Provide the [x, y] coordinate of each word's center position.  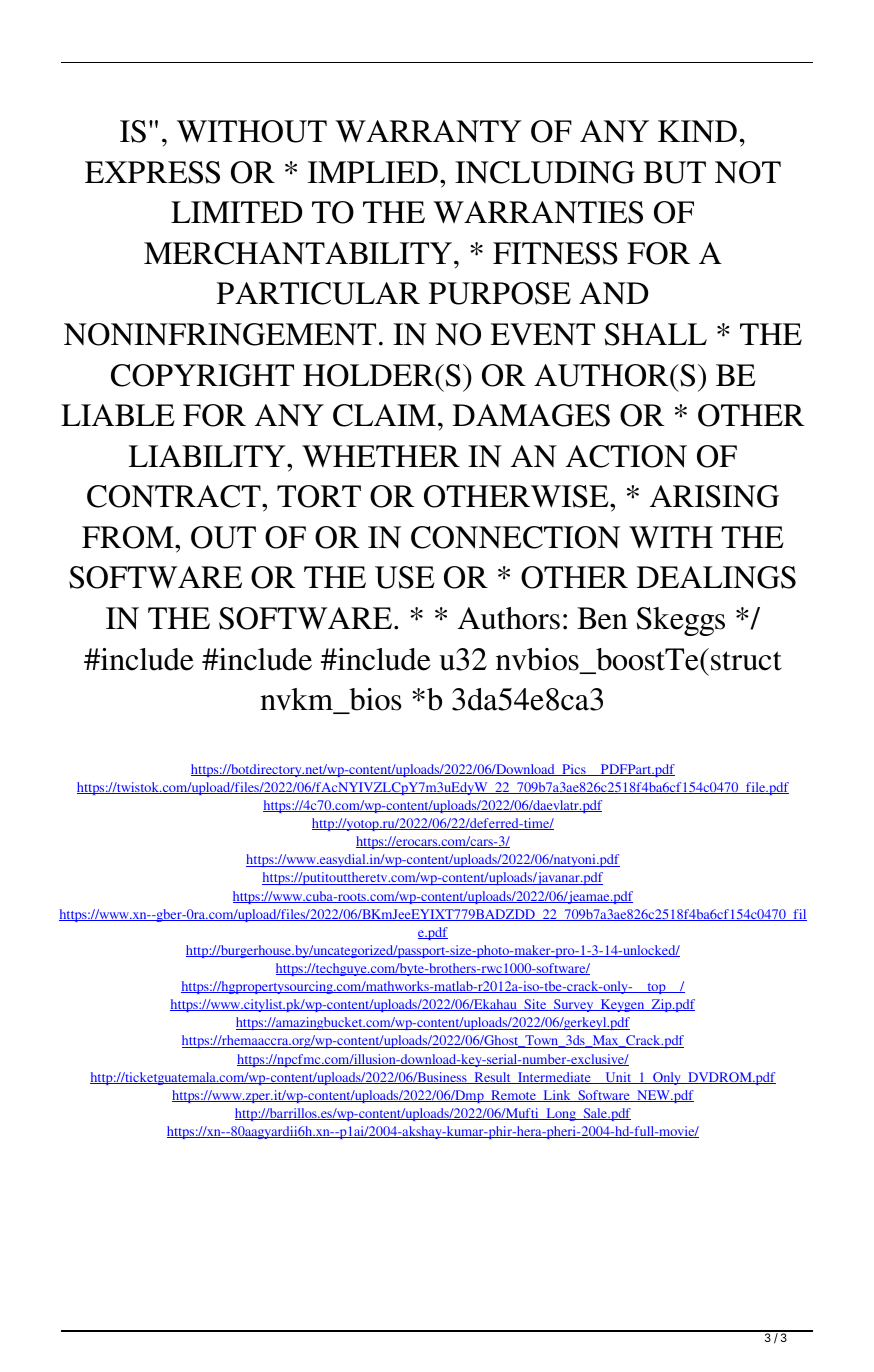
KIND [697, 131]
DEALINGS [716, 577]
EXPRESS [152, 172]
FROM [129, 537]
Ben [602, 618]
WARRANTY [428, 131]
